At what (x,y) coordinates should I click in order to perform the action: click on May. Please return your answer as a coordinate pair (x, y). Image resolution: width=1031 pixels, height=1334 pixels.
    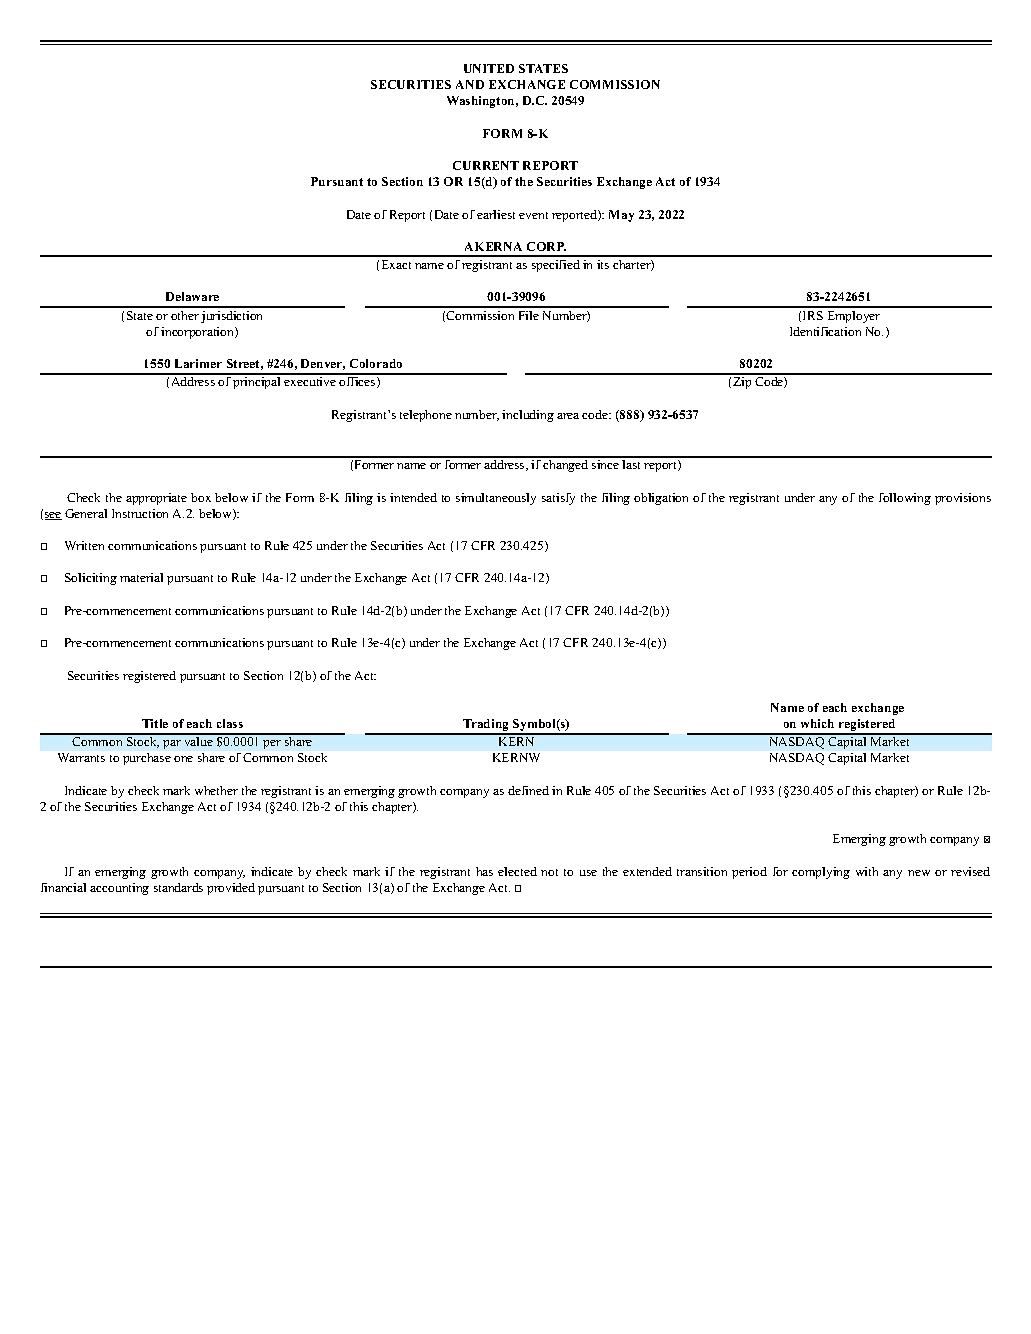
    Looking at the image, I should click on (621, 216).
